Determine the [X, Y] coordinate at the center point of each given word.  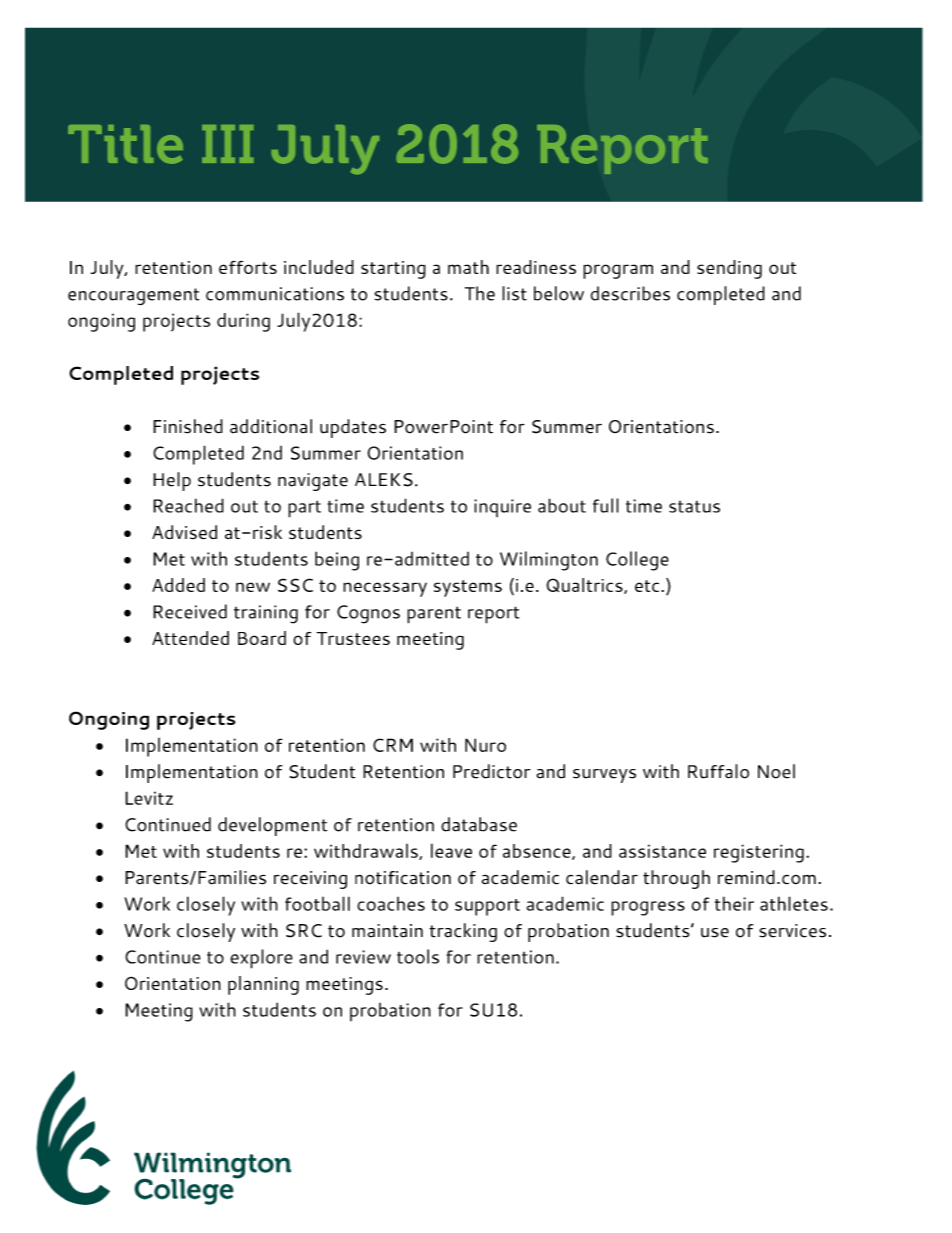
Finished [188, 426]
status [694, 507]
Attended [190, 638]
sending [729, 269]
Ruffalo [718, 771]
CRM [393, 745]
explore [261, 959]
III [228, 144]
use [715, 933]
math [468, 267]
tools [418, 956]
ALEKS [384, 480]
